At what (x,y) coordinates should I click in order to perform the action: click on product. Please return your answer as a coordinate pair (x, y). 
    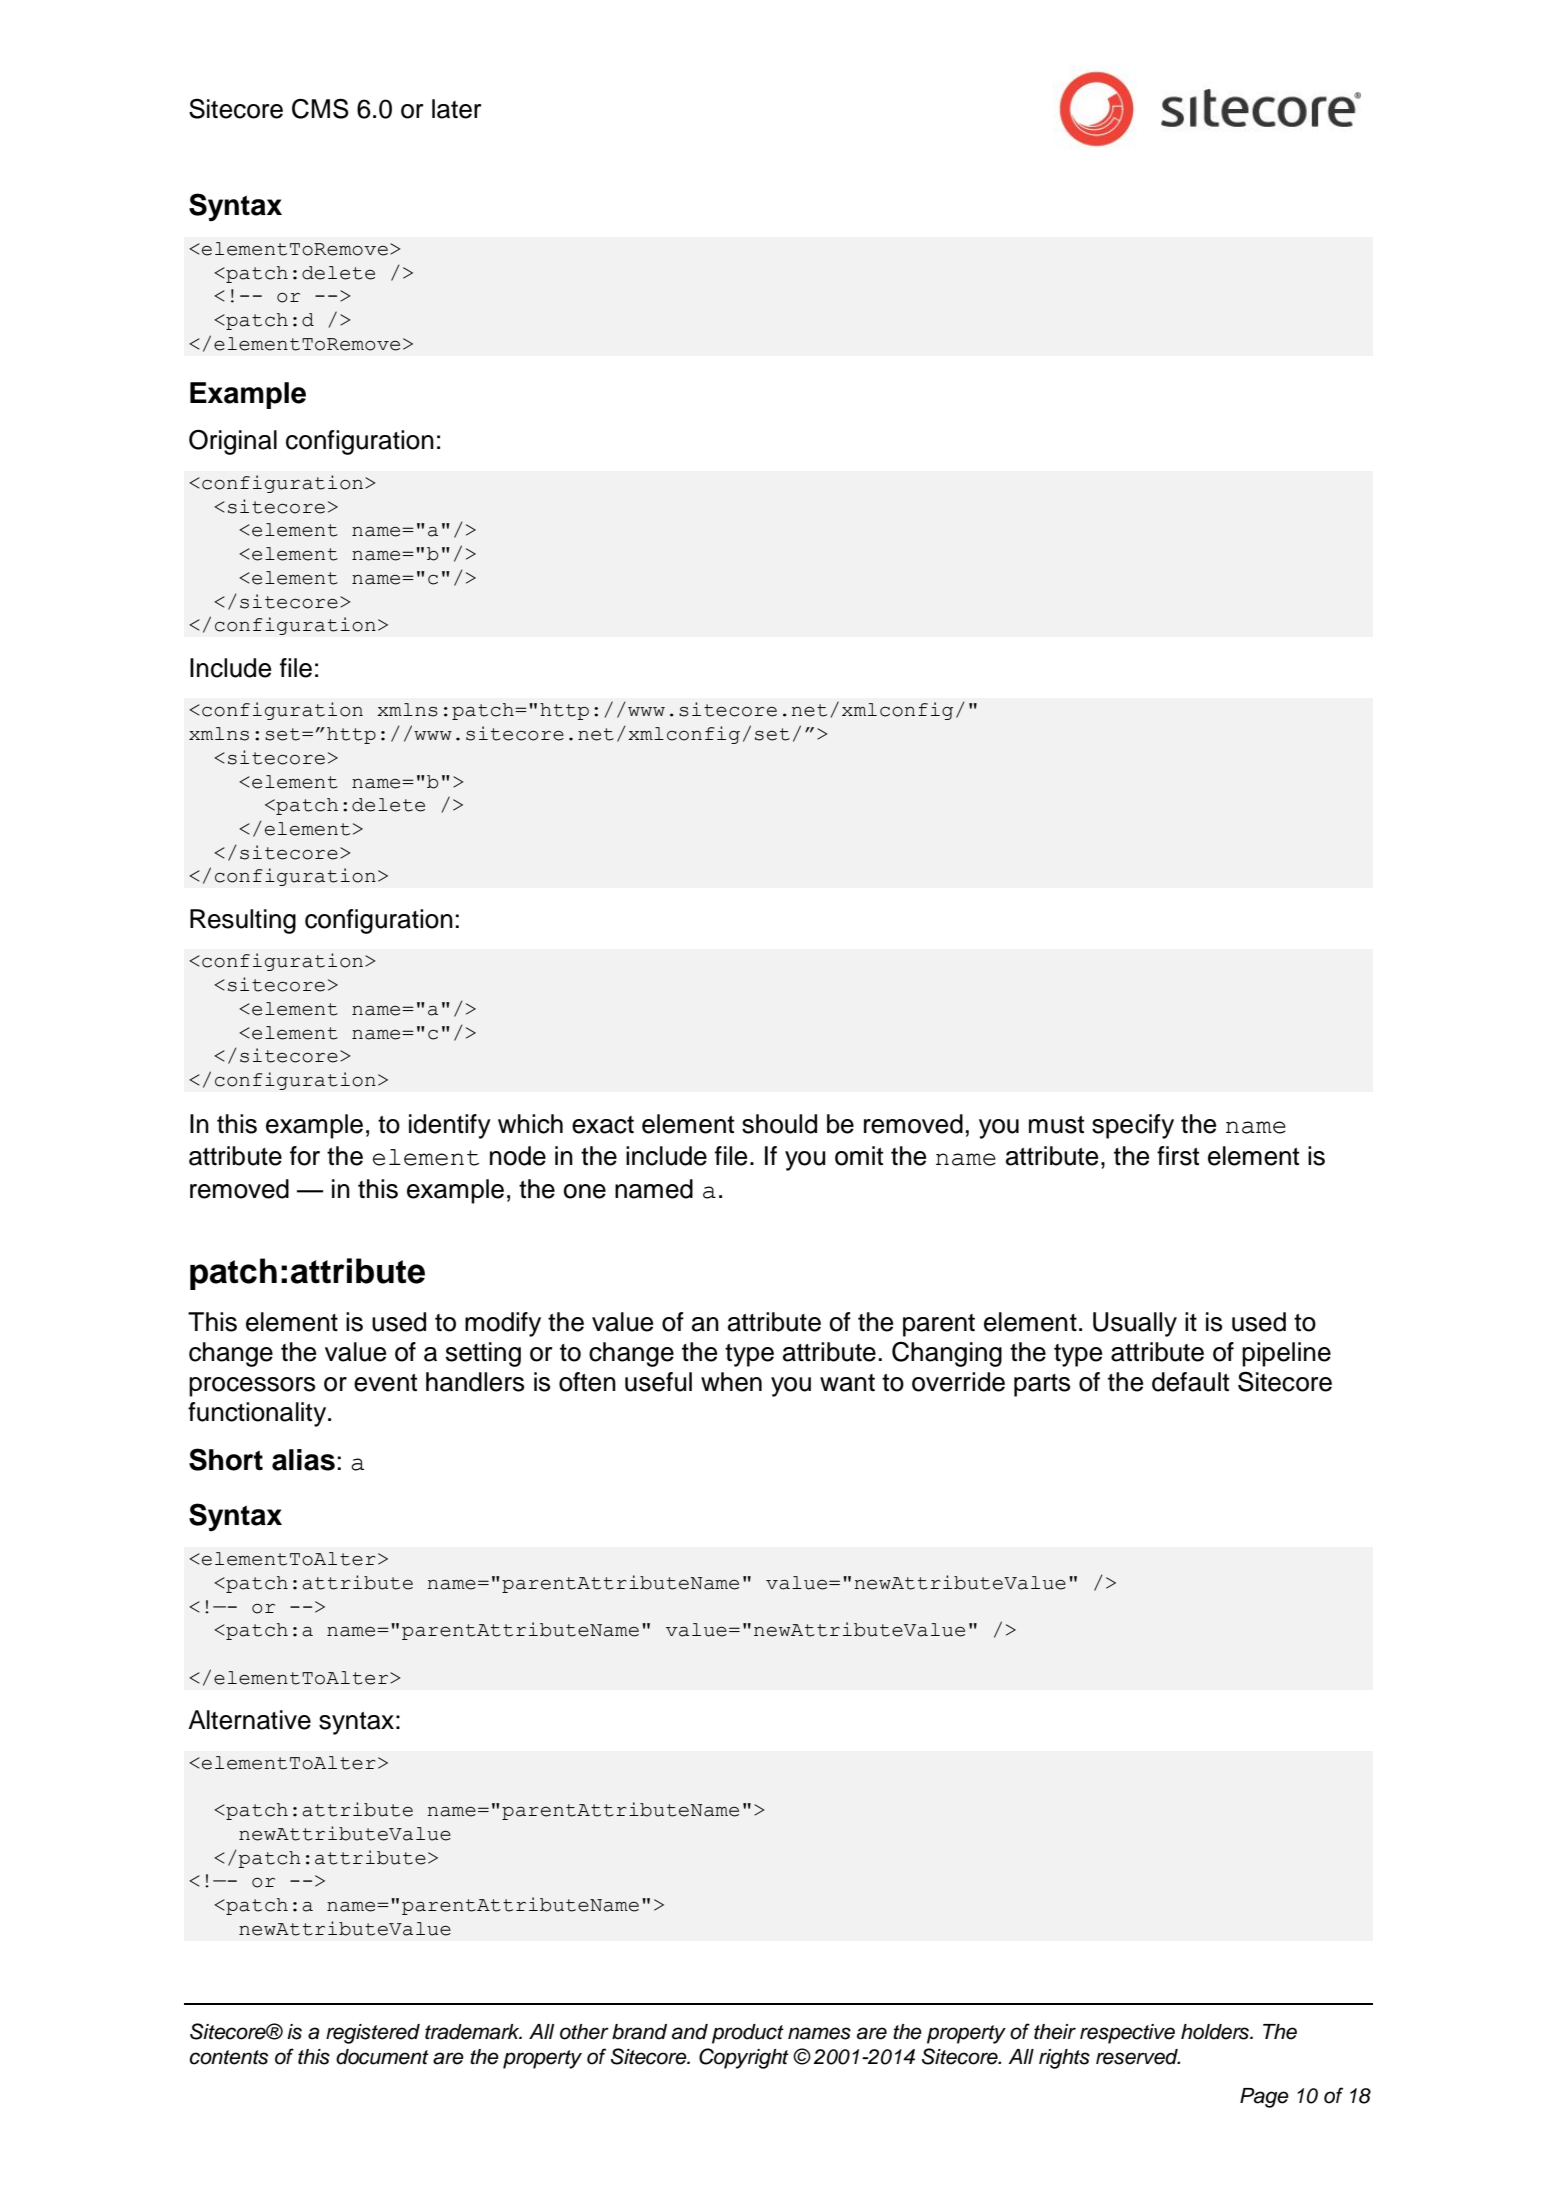
    Looking at the image, I should click on (748, 2034).
